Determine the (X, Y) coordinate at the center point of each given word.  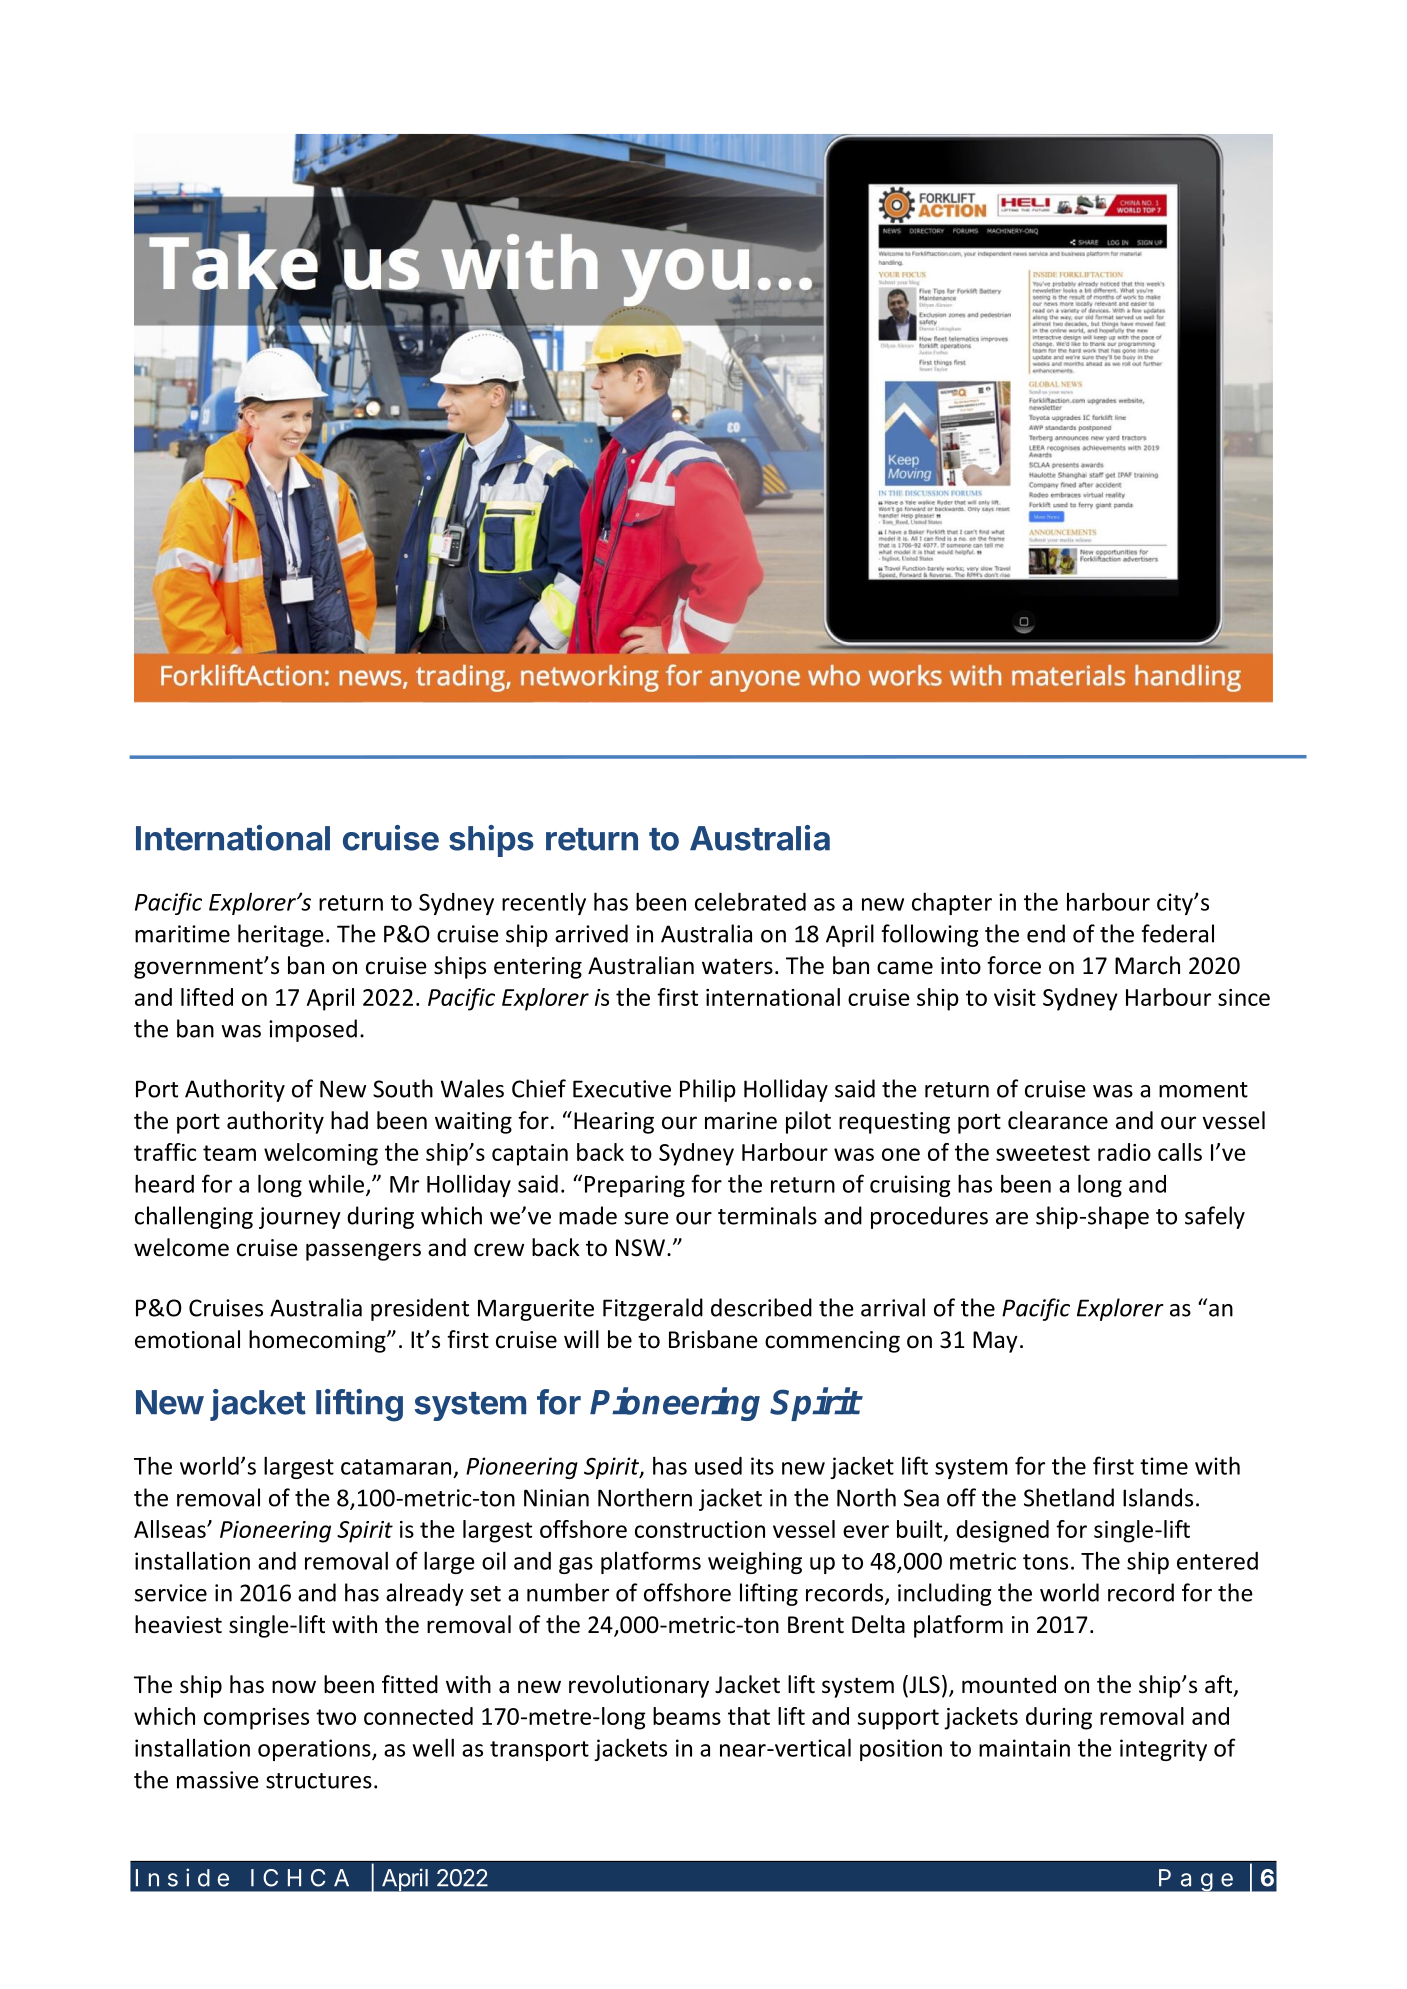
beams (687, 1716)
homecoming (318, 1341)
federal (1178, 933)
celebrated (750, 901)
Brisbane (713, 1339)
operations (315, 1750)
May (995, 1342)
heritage (281, 935)
